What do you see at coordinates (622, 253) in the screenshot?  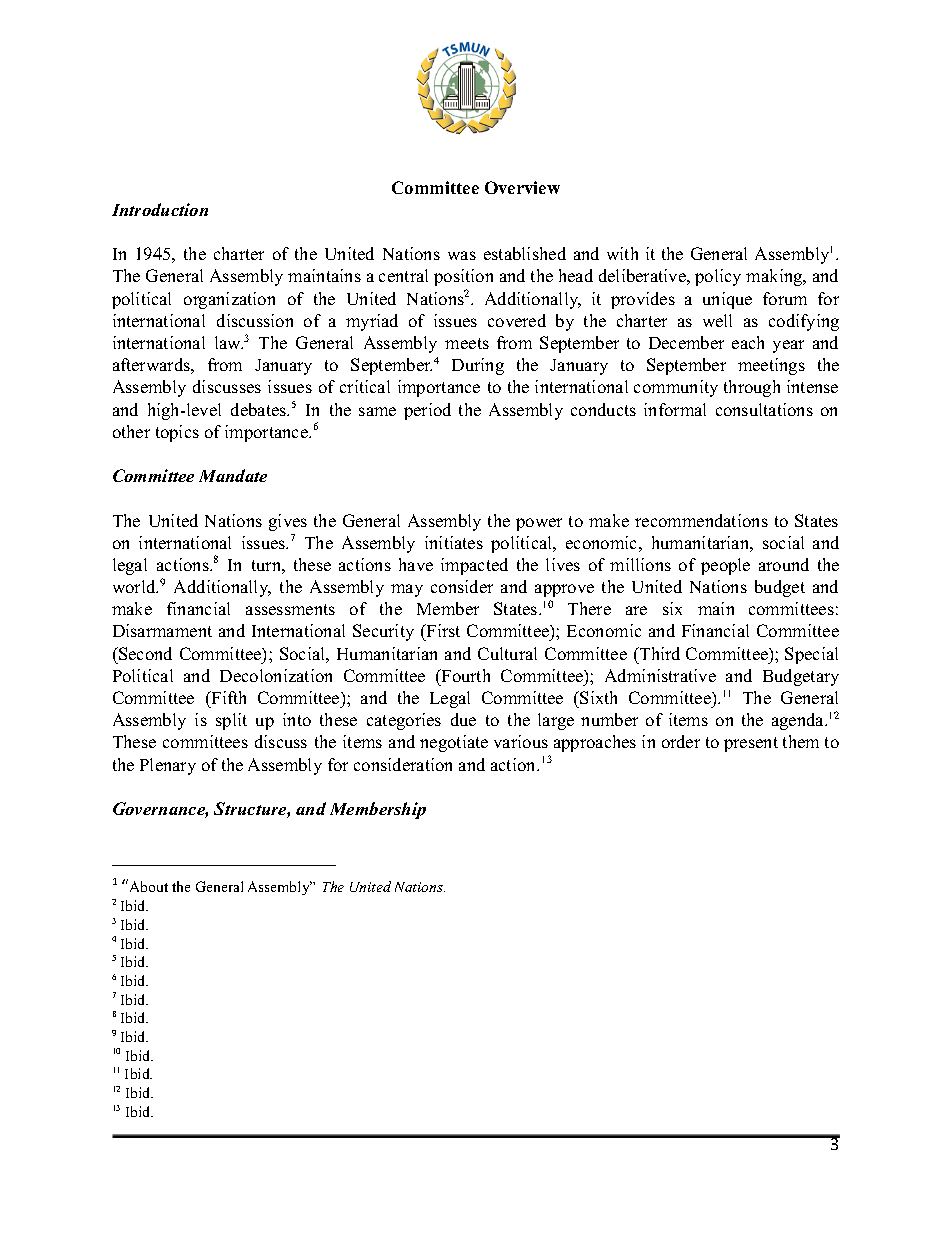 I see `with` at bounding box center [622, 253].
